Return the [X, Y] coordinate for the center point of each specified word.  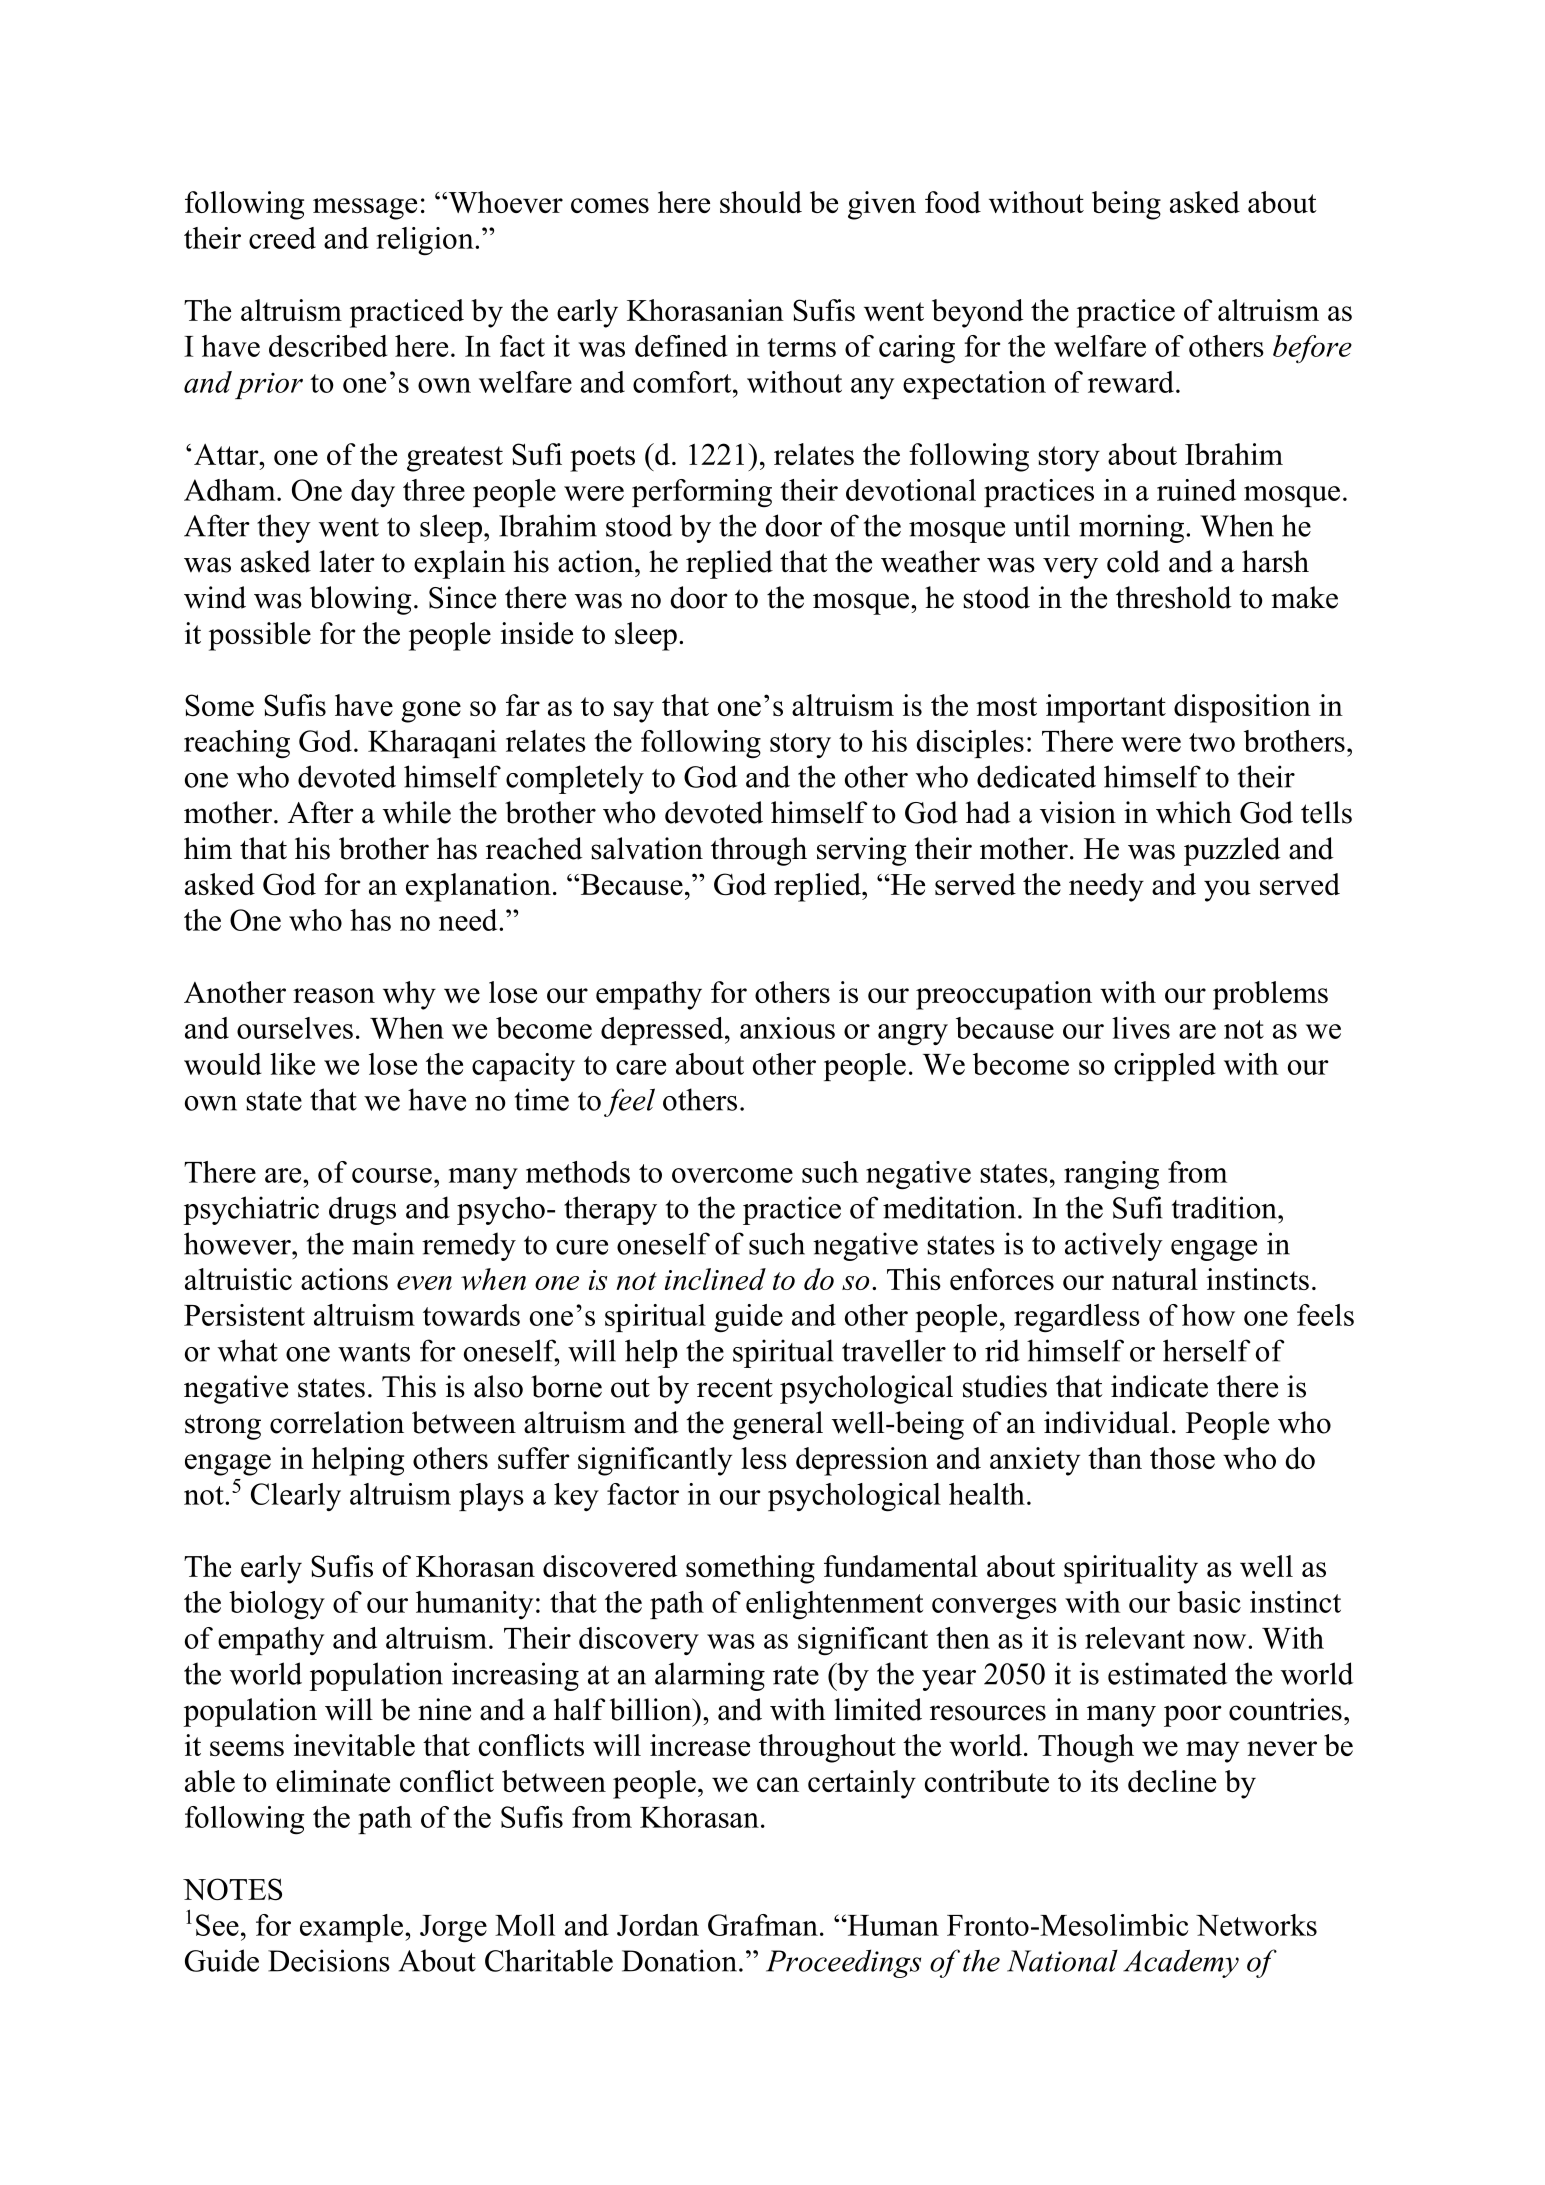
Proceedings [843, 1963]
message [365, 209]
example [353, 1928]
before [1312, 349]
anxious [787, 1028]
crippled [1165, 1067]
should [761, 202]
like [292, 1064]
